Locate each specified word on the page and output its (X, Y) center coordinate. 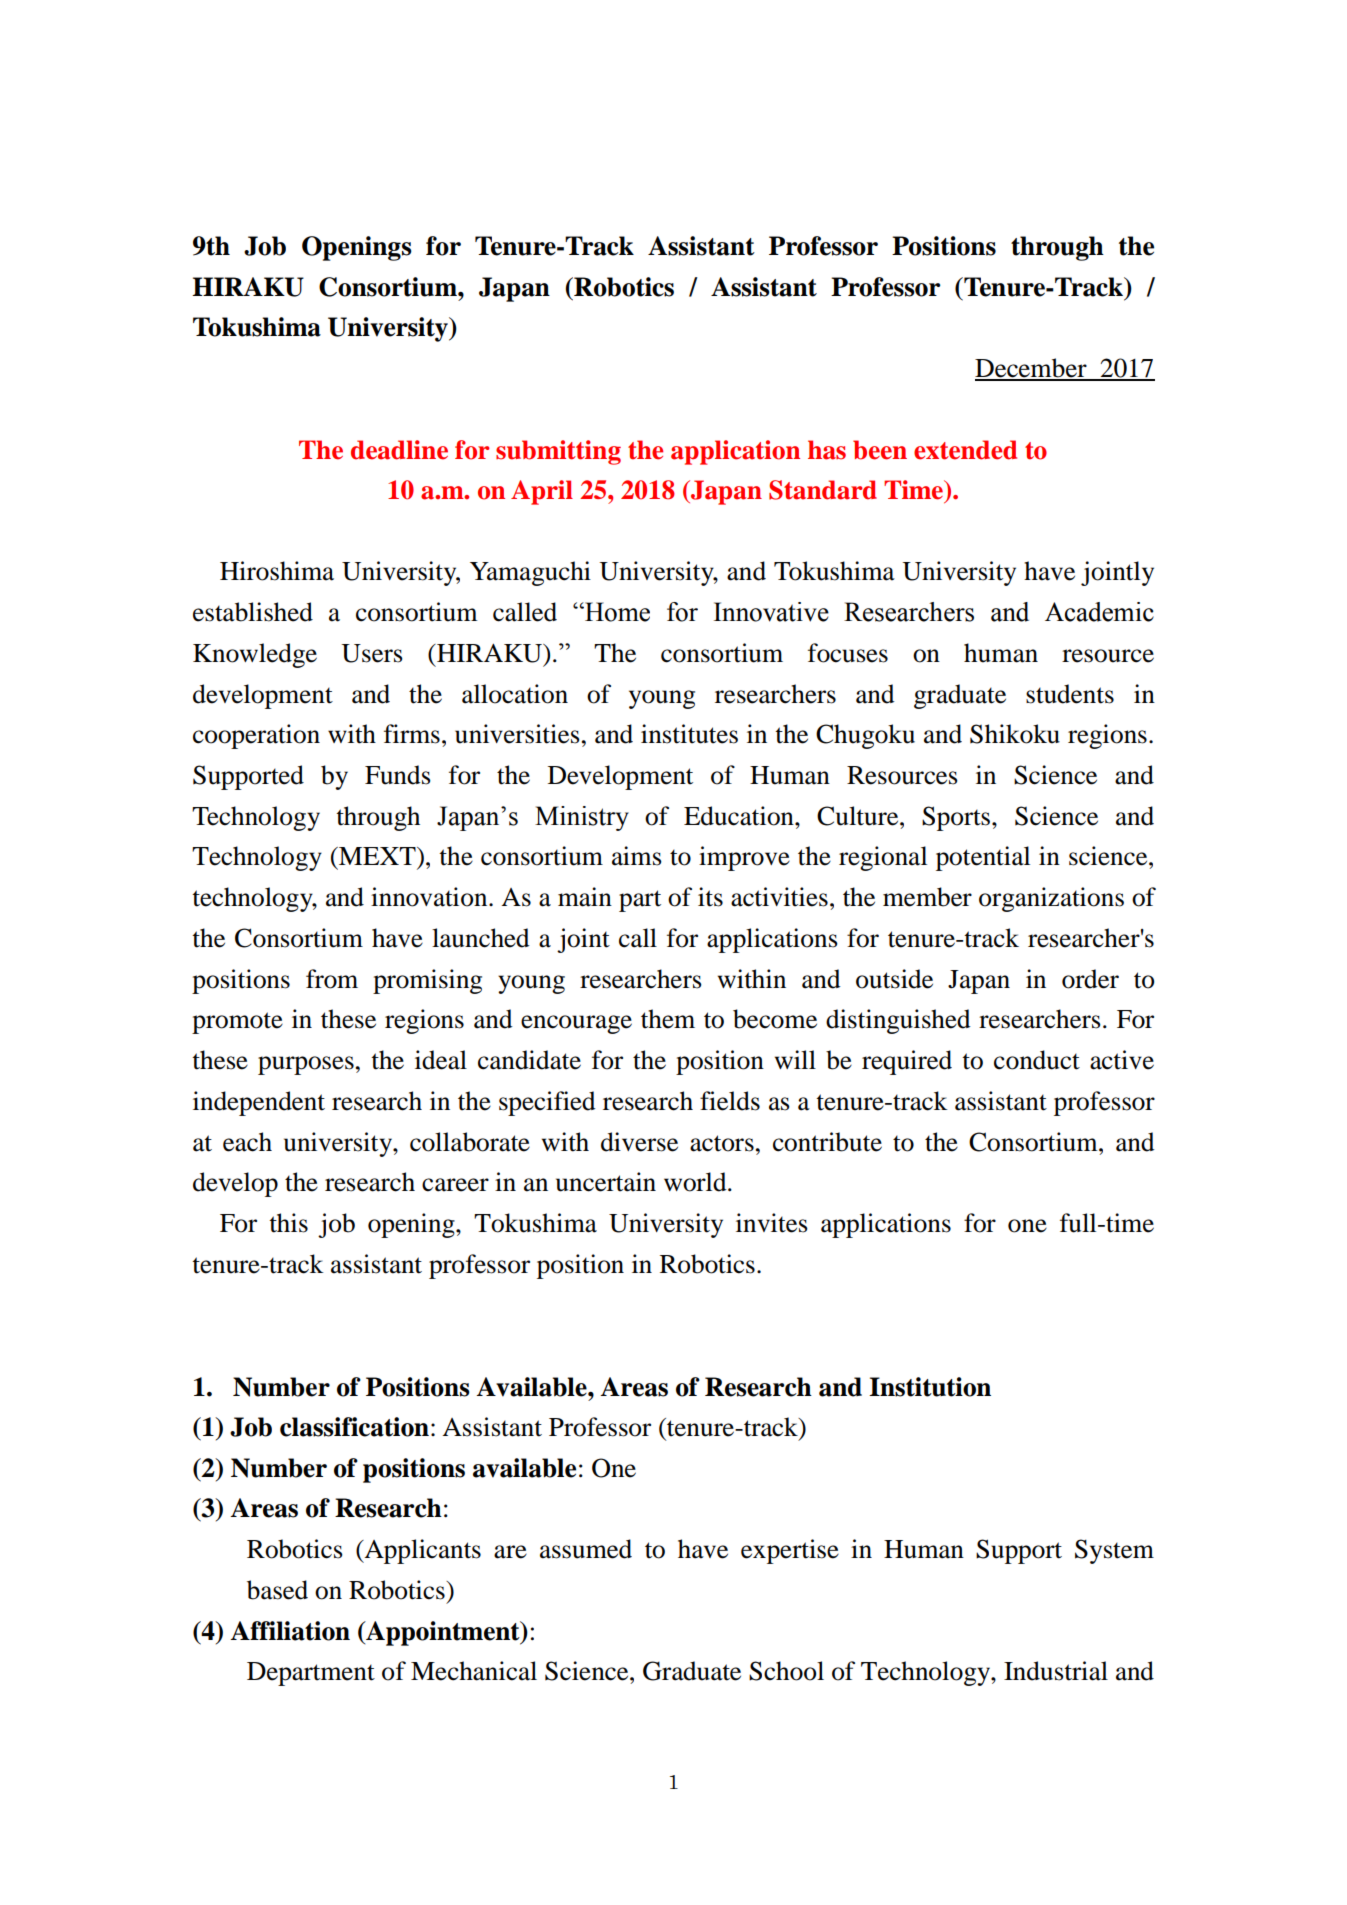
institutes (689, 734)
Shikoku (1015, 734)
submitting (558, 452)
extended (965, 450)
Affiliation (290, 1631)
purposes (306, 1065)
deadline (399, 450)
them (668, 1019)
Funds (398, 775)
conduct (1037, 1060)
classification (354, 1427)
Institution (930, 1387)
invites (772, 1223)
